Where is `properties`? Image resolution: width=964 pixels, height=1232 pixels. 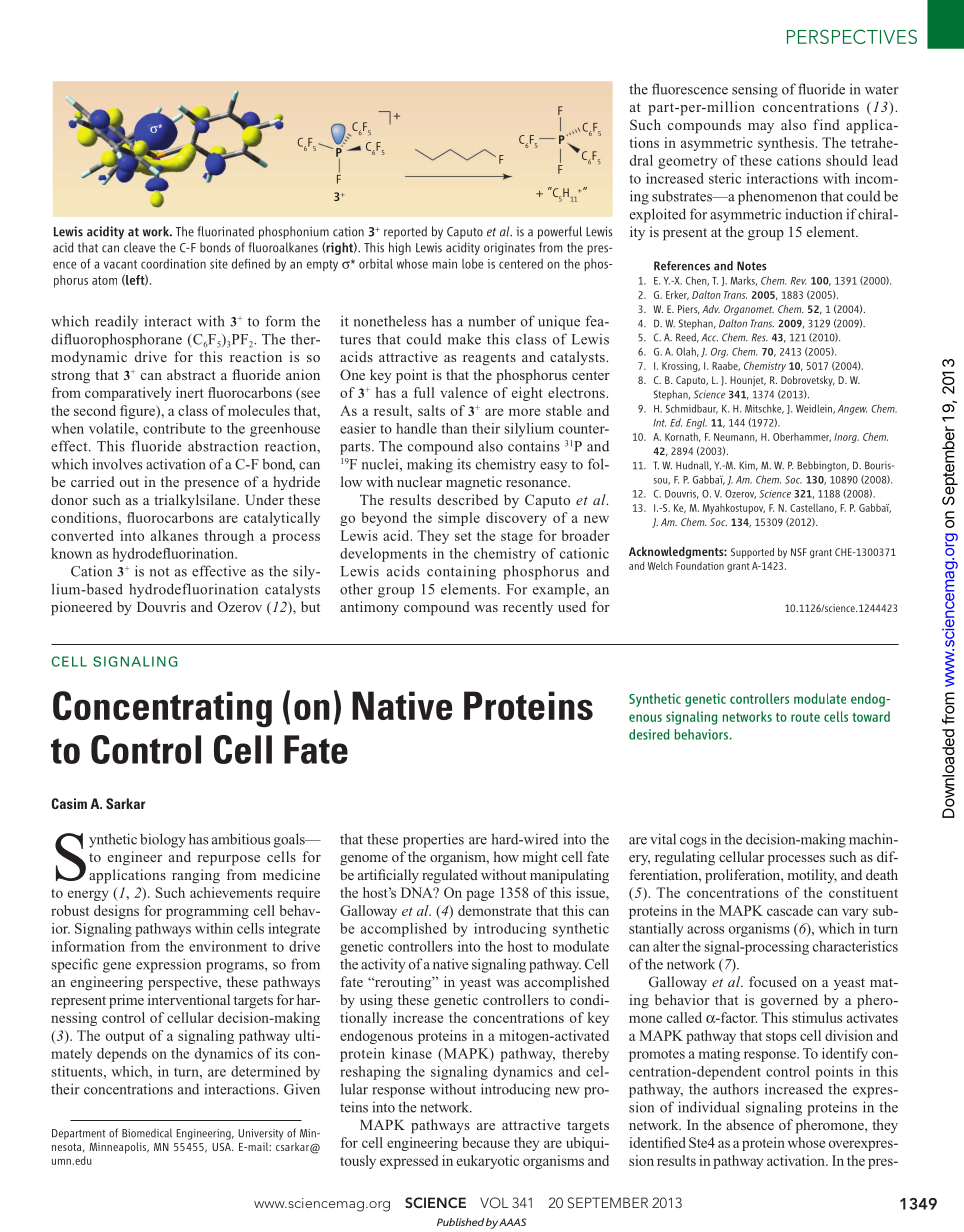
properties is located at coordinates (433, 840).
